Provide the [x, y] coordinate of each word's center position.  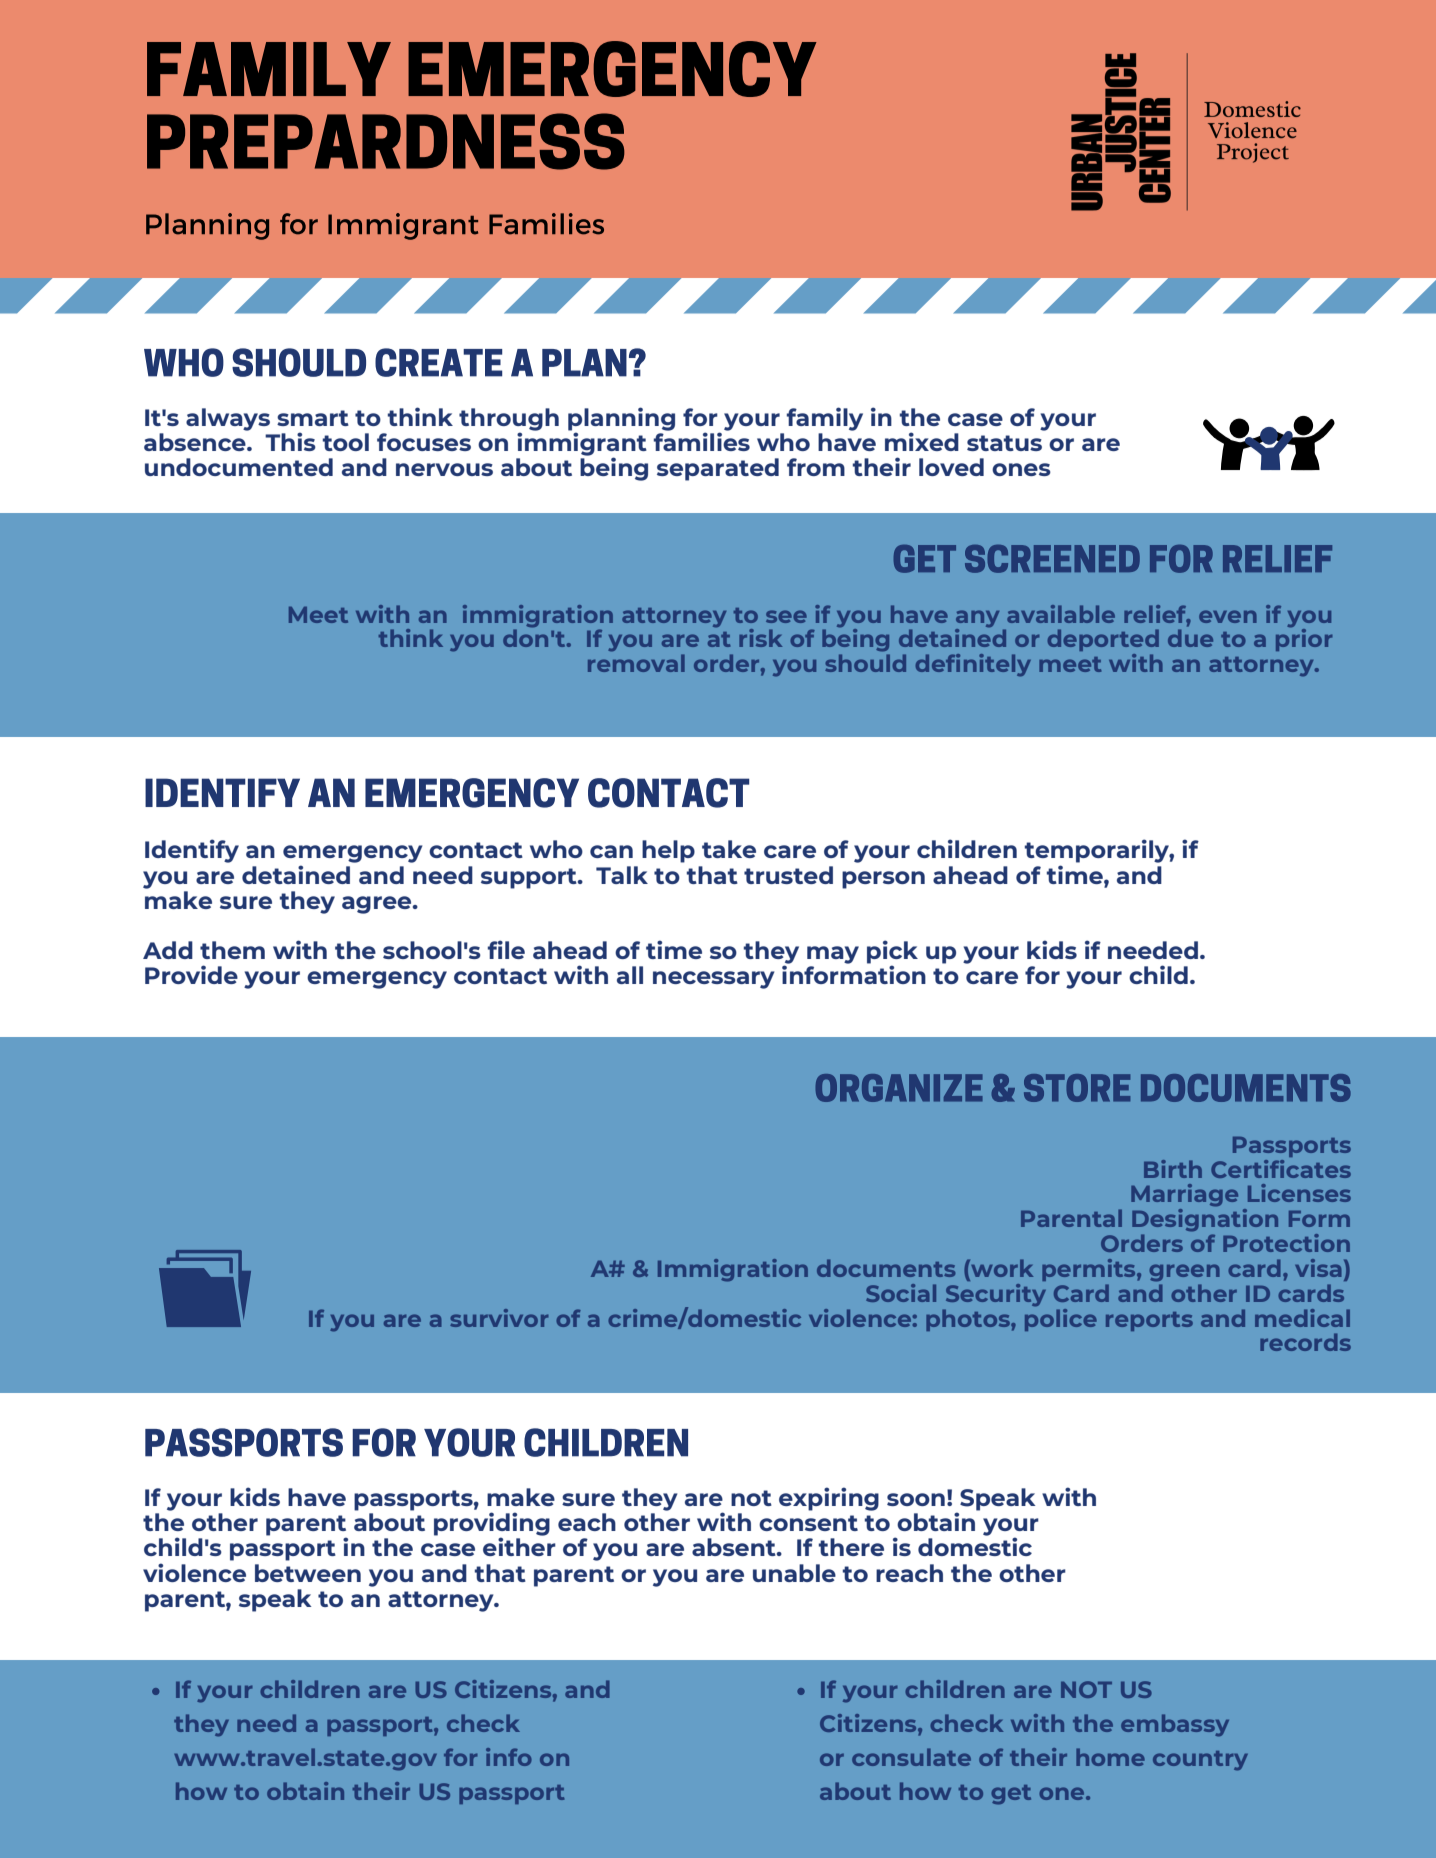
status [1004, 443]
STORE [1077, 1088]
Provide [191, 974]
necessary [713, 980]
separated [718, 469]
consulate [911, 1757]
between [308, 1573]
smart [313, 418]
